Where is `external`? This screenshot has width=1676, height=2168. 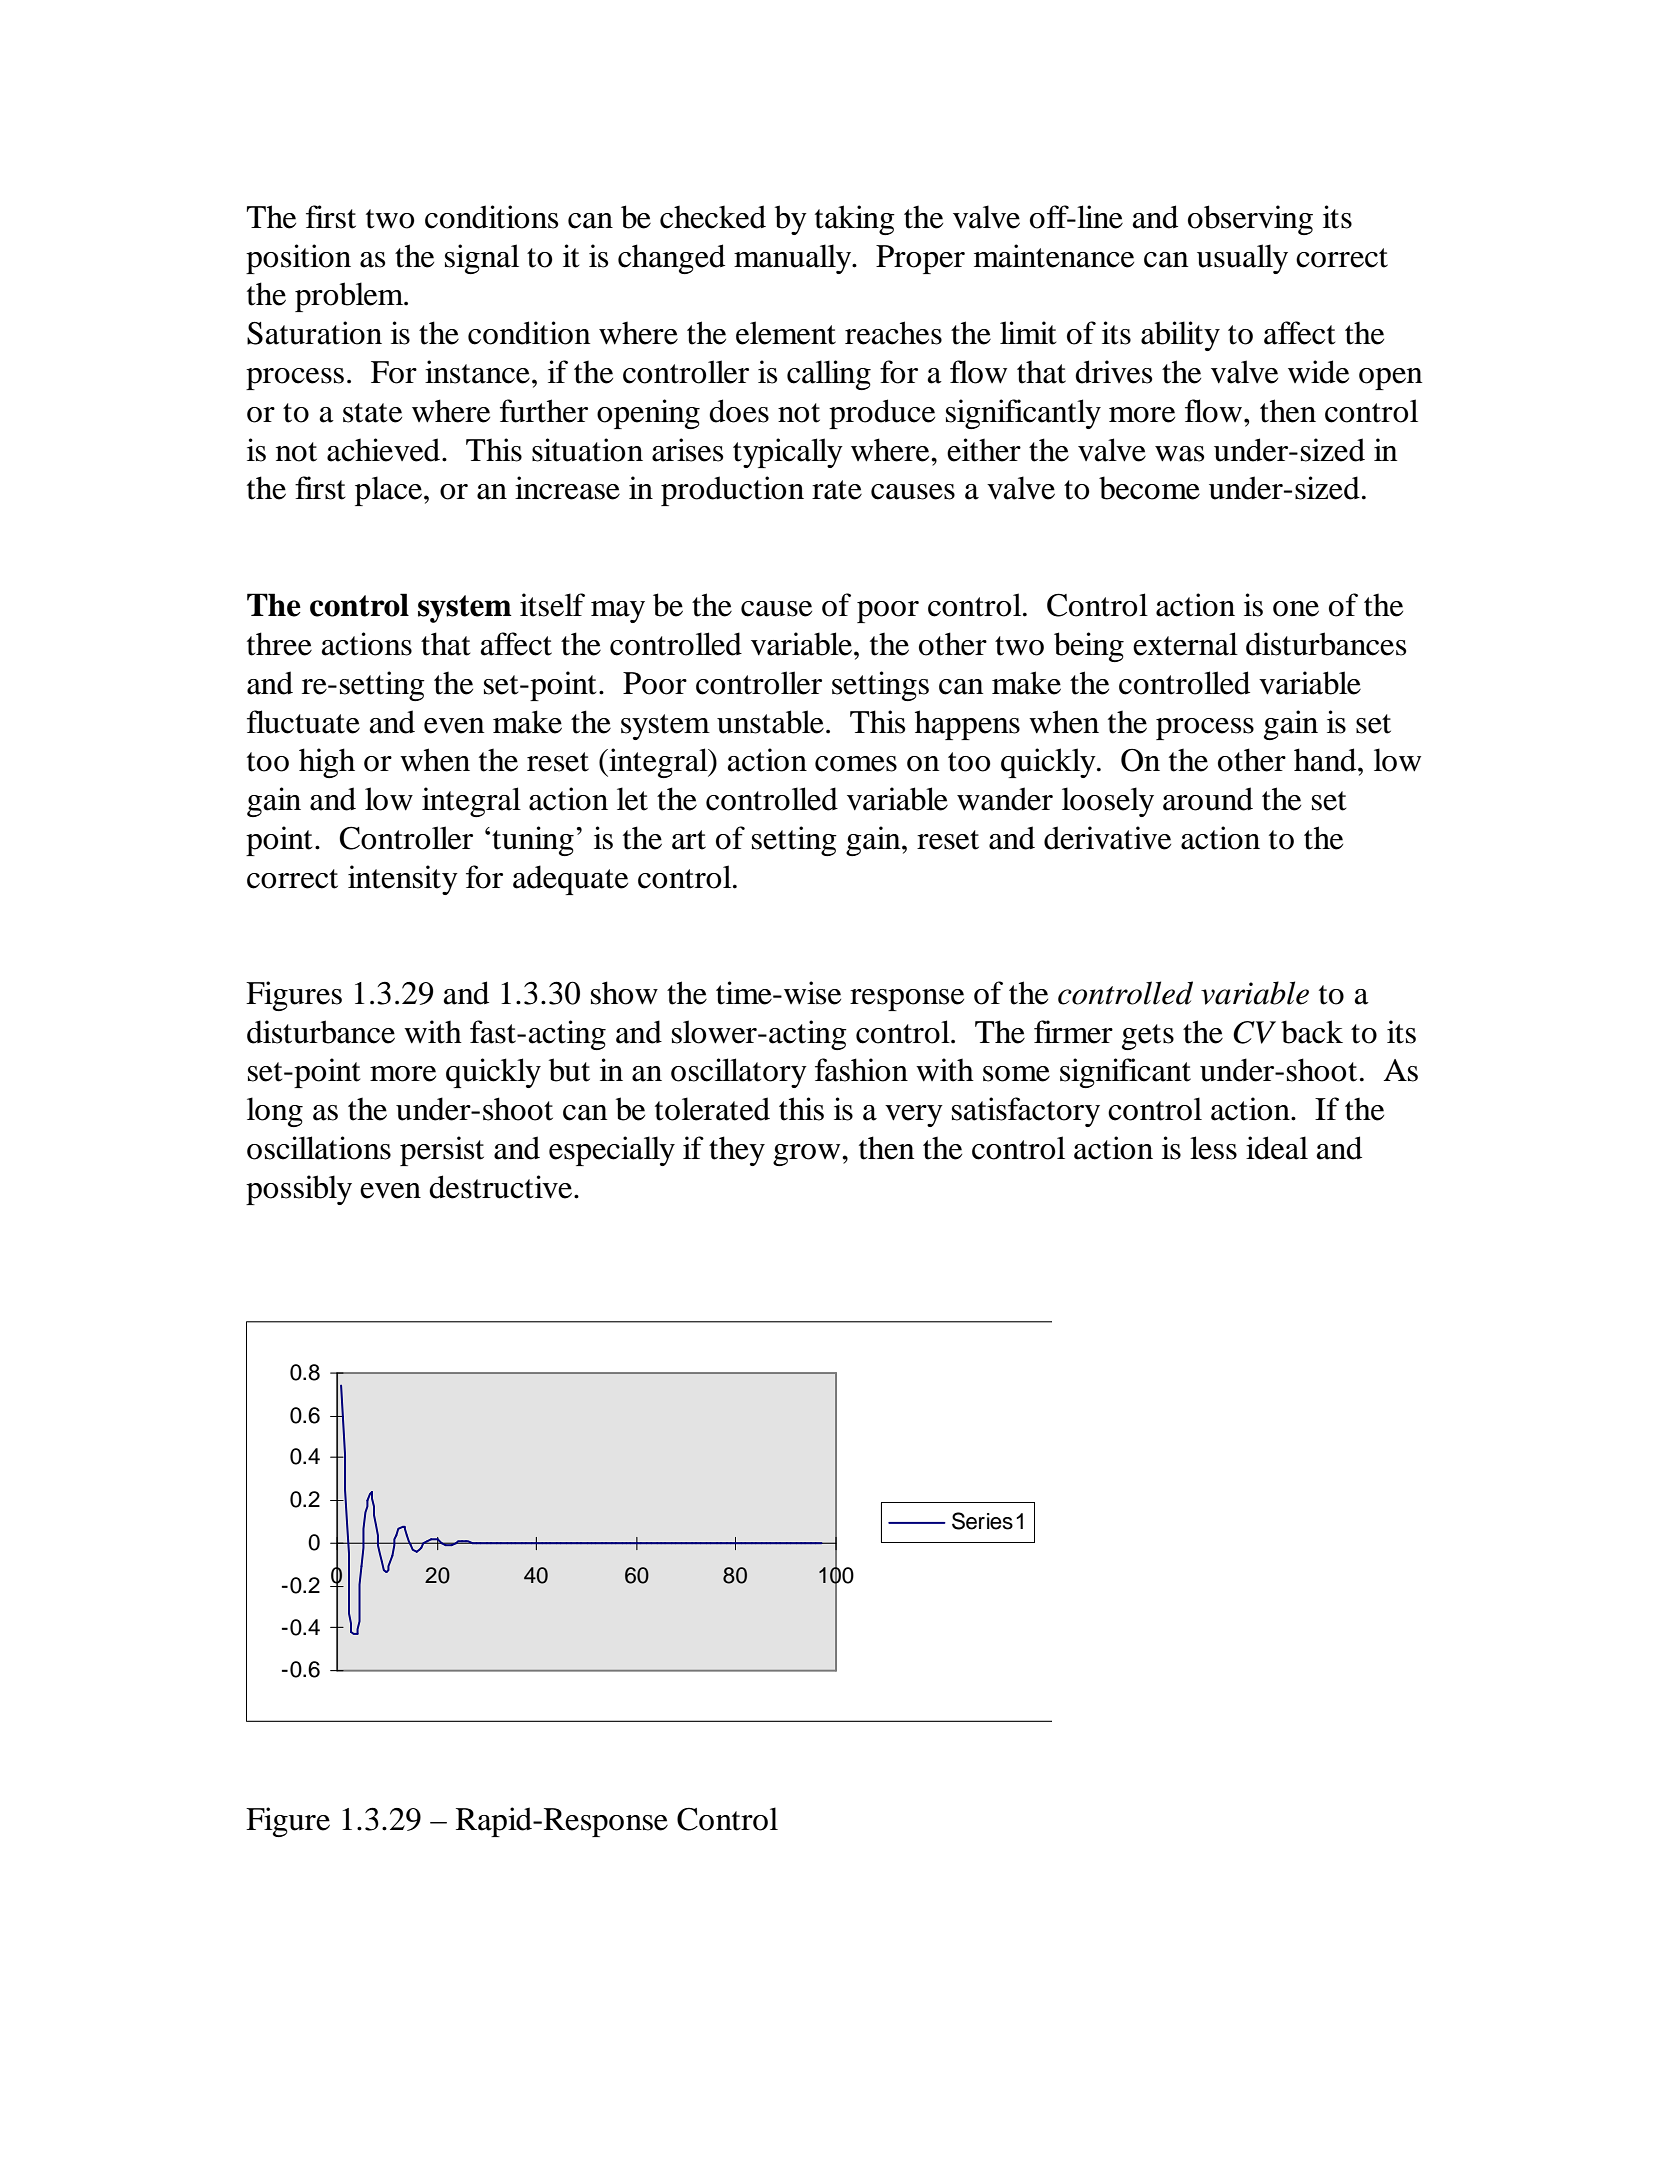
external is located at coordinates (1185, 644).
